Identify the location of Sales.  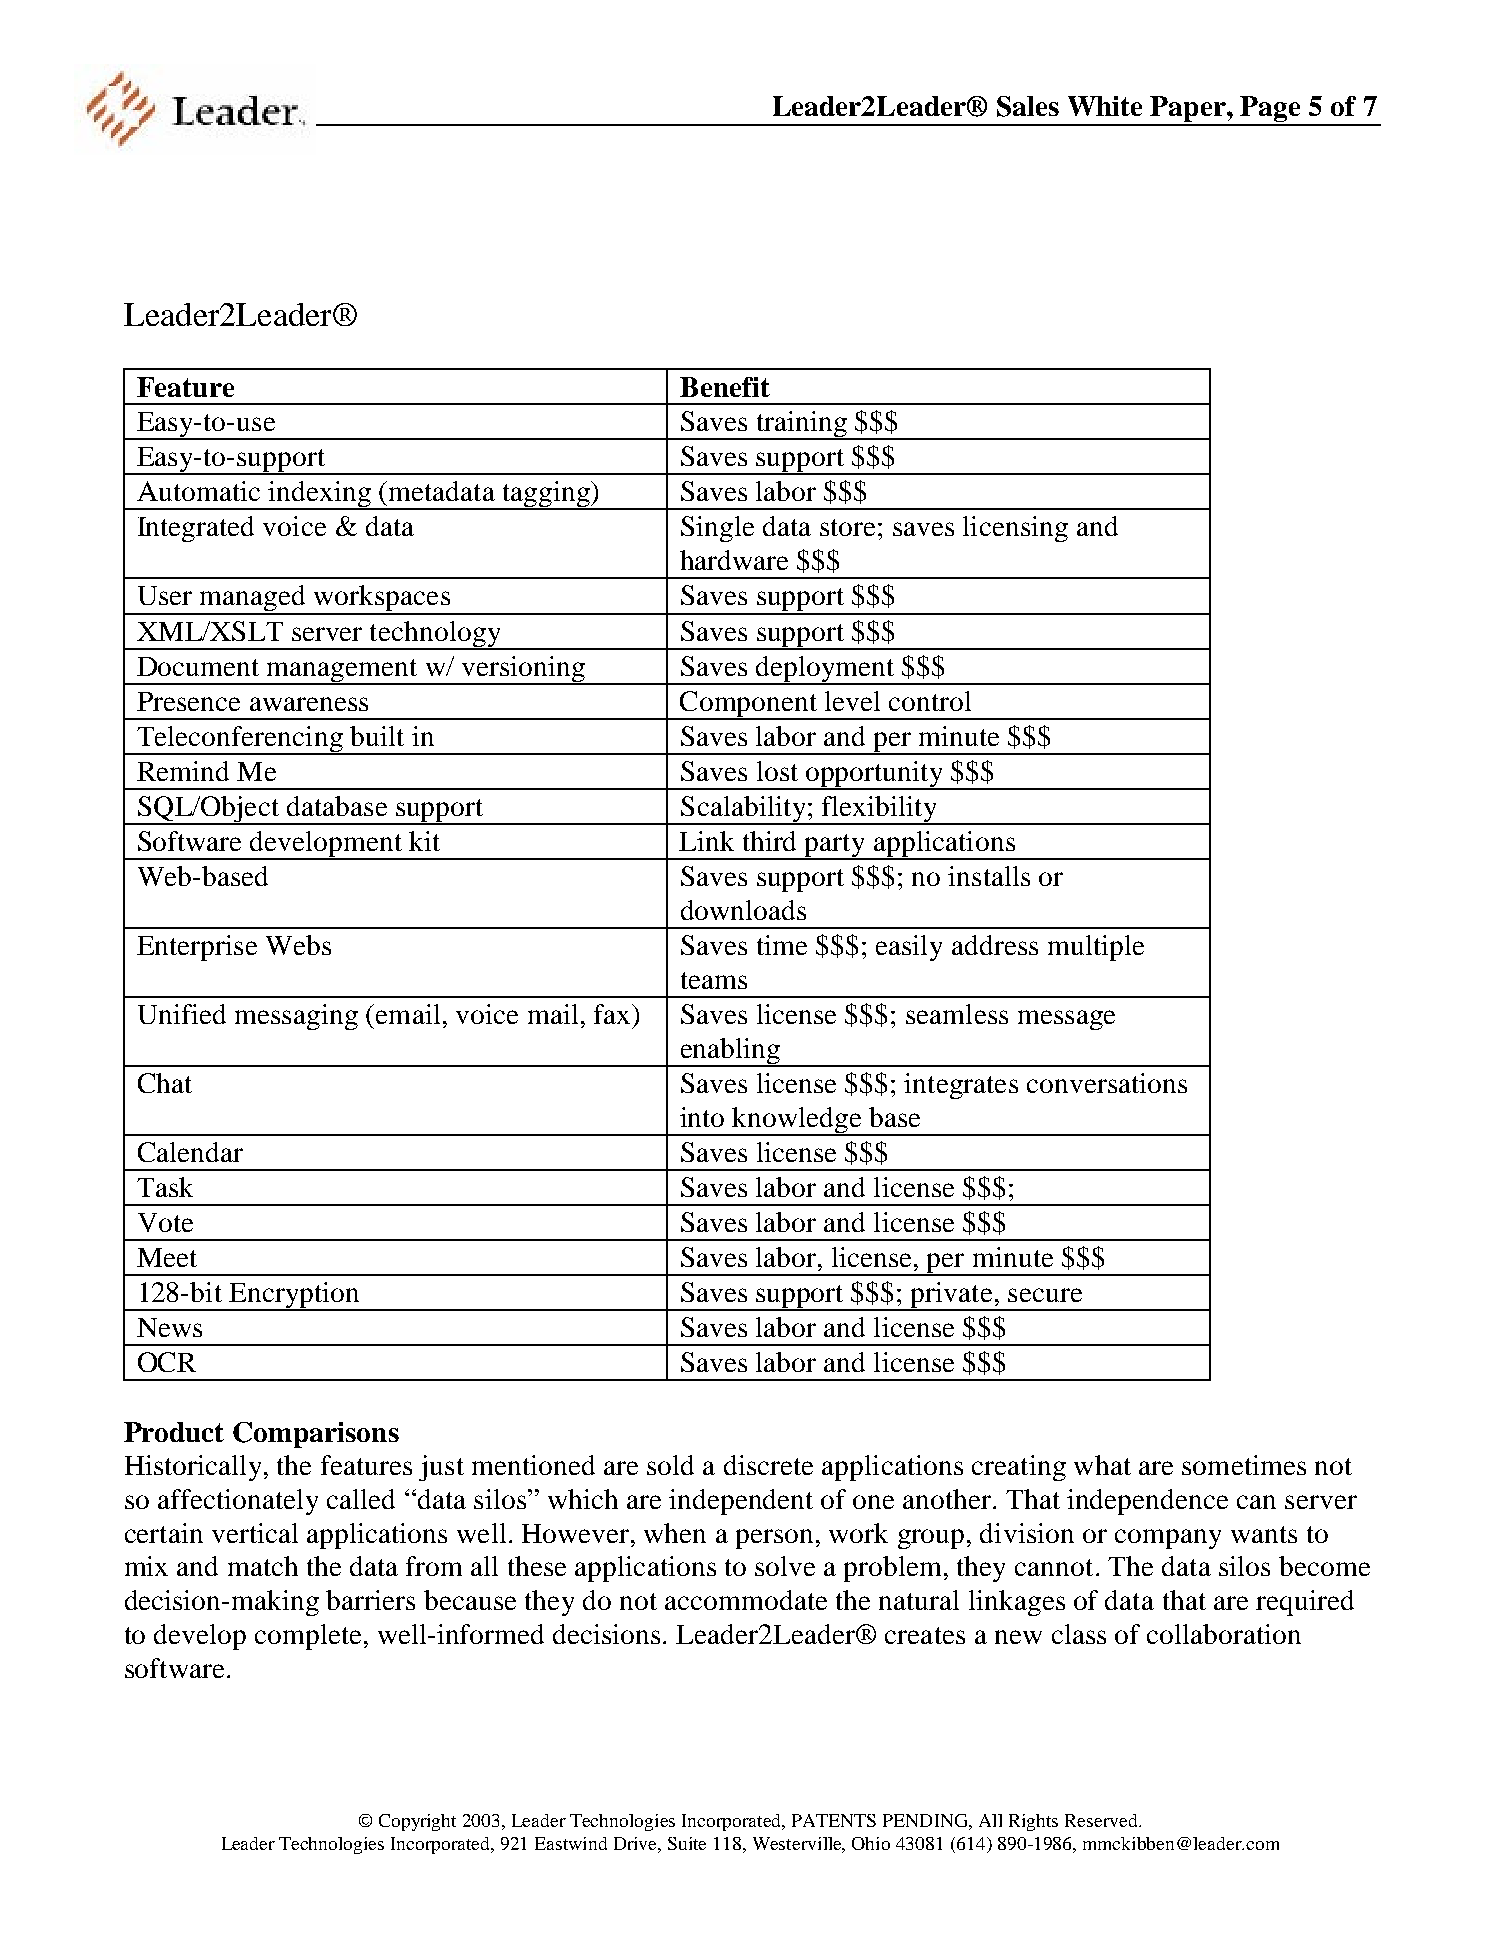
(1028, 106).
